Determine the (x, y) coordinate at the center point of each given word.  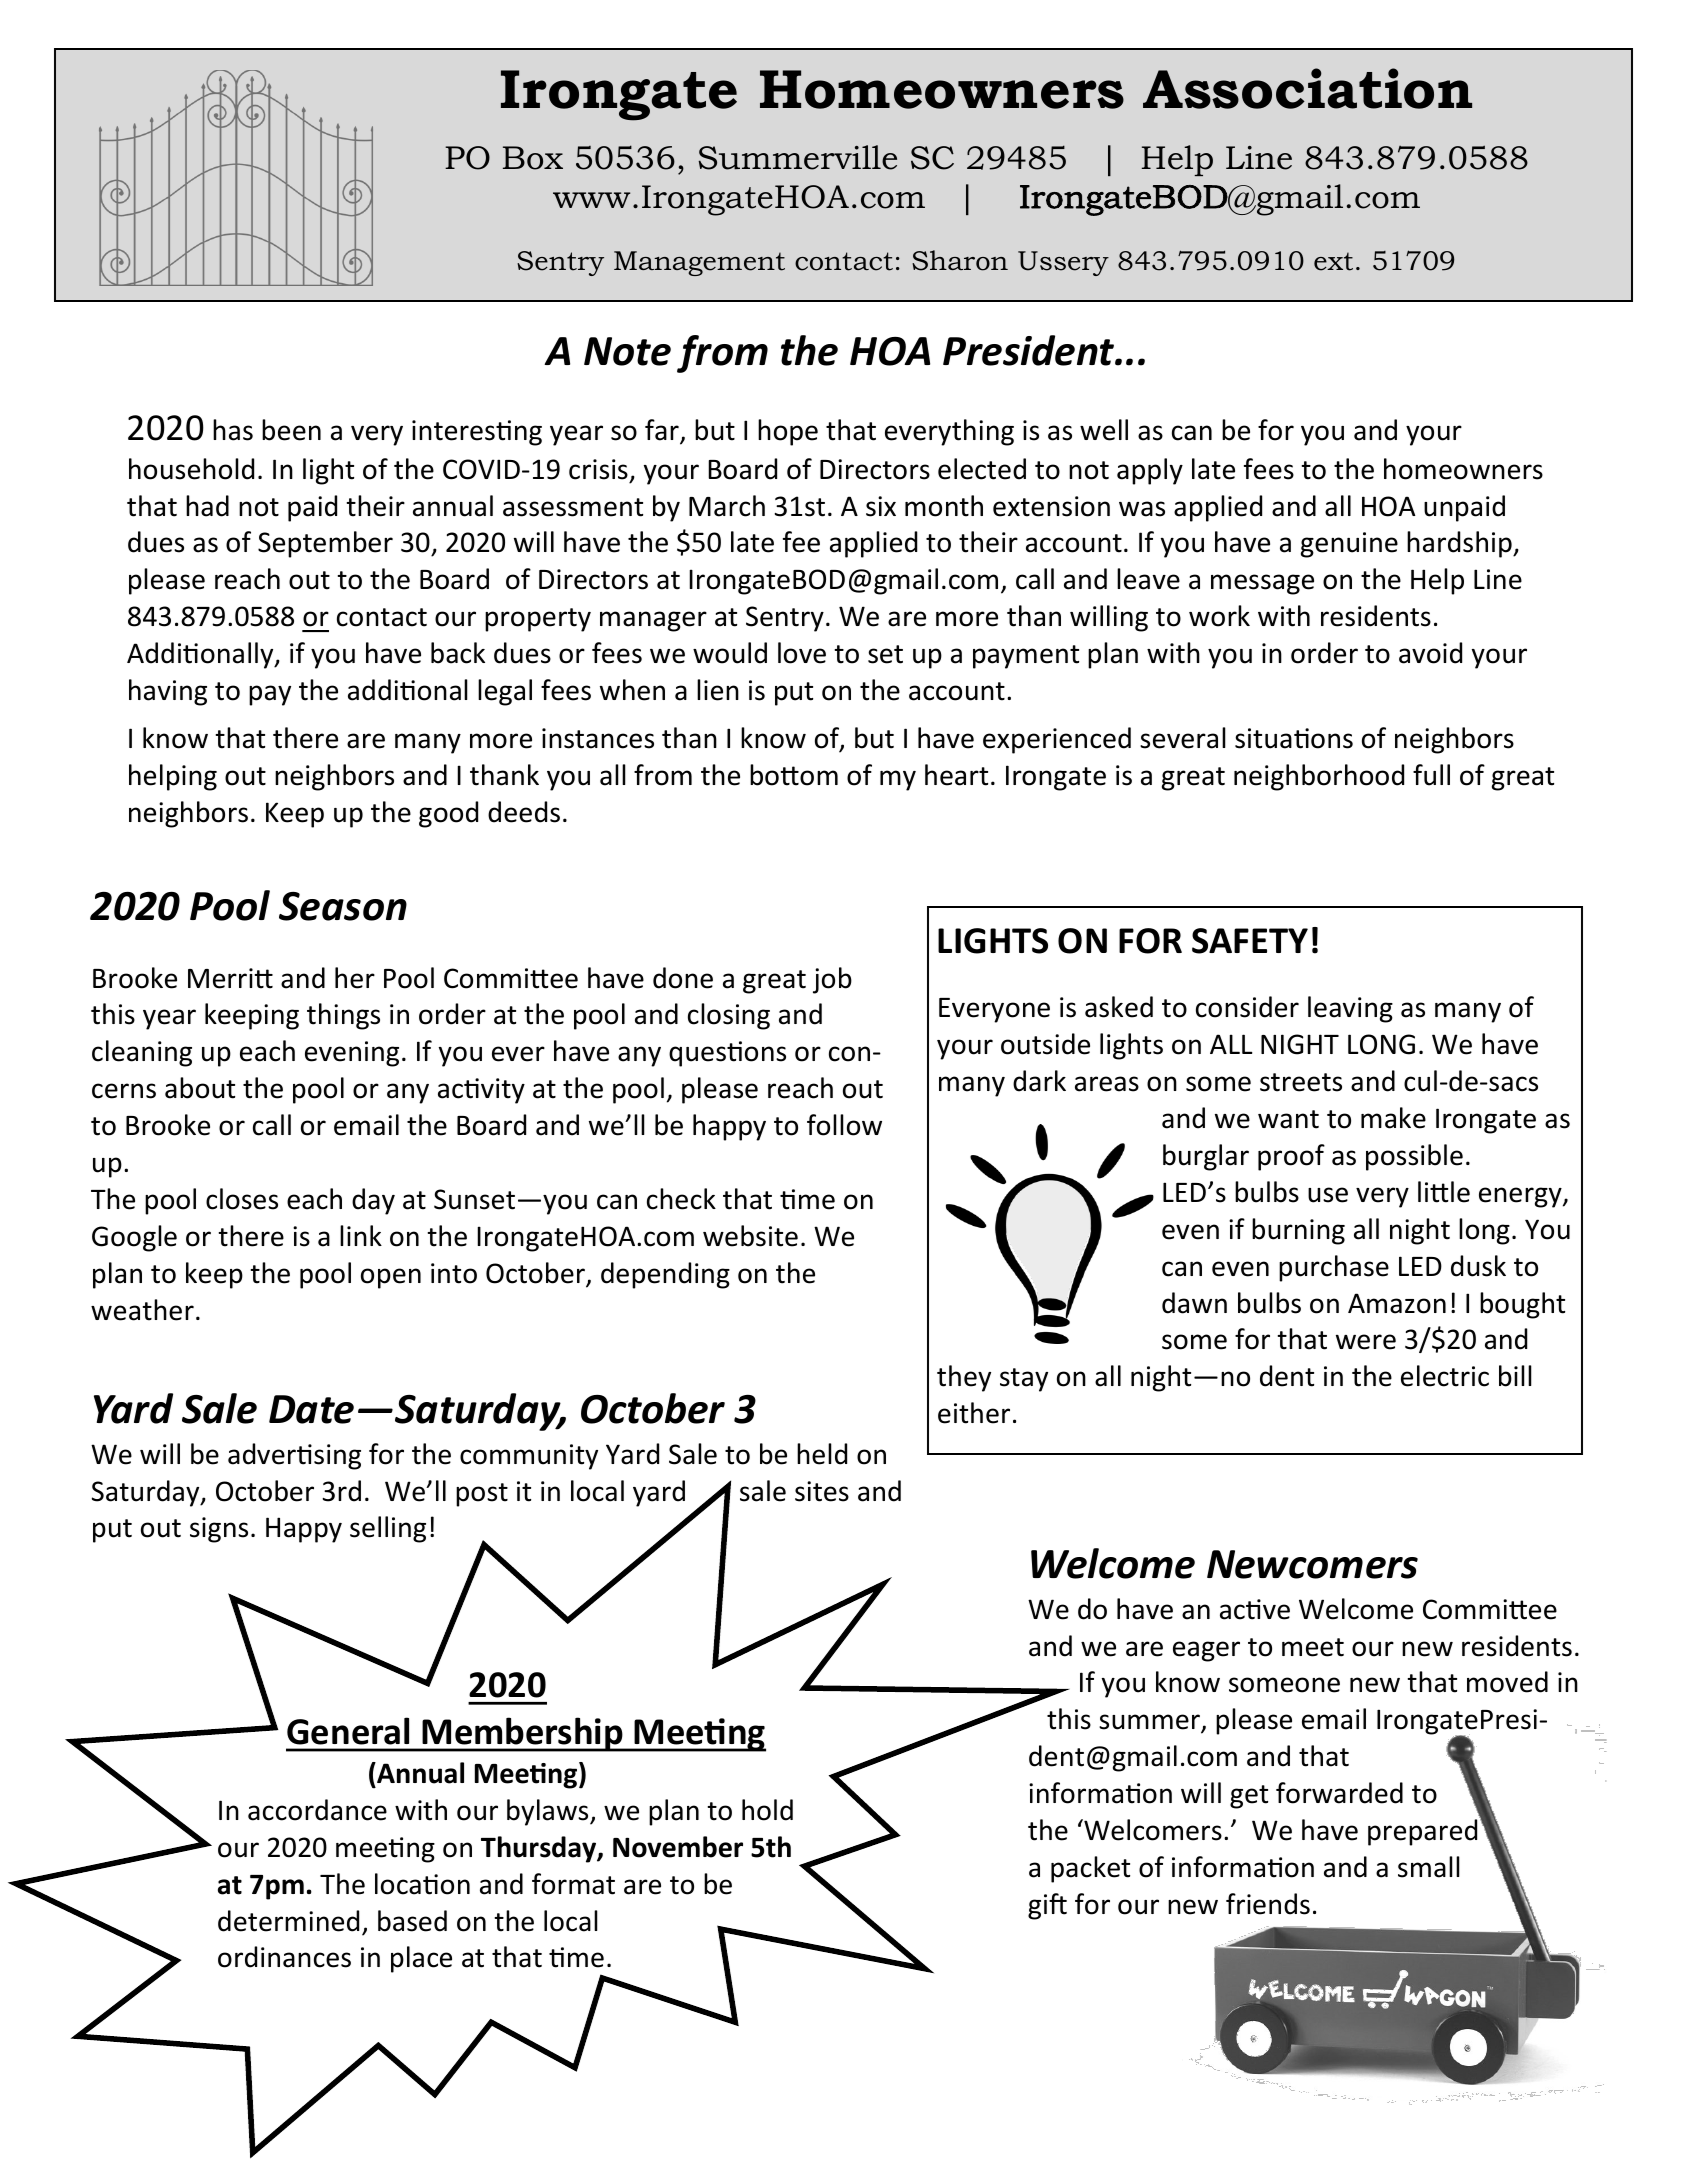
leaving (1350, 1009)
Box (533, 158)
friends (1268, 1904)
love (802, 653)
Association (1307, 88)
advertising (294, 1456)
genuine (1349, 545)
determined (288, 1921)
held (822, 1454)
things (343, 1016)
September (325, 544)
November (678, 1847)
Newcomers (1312, 1564)
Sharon (960, 260)
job (832, 980)
